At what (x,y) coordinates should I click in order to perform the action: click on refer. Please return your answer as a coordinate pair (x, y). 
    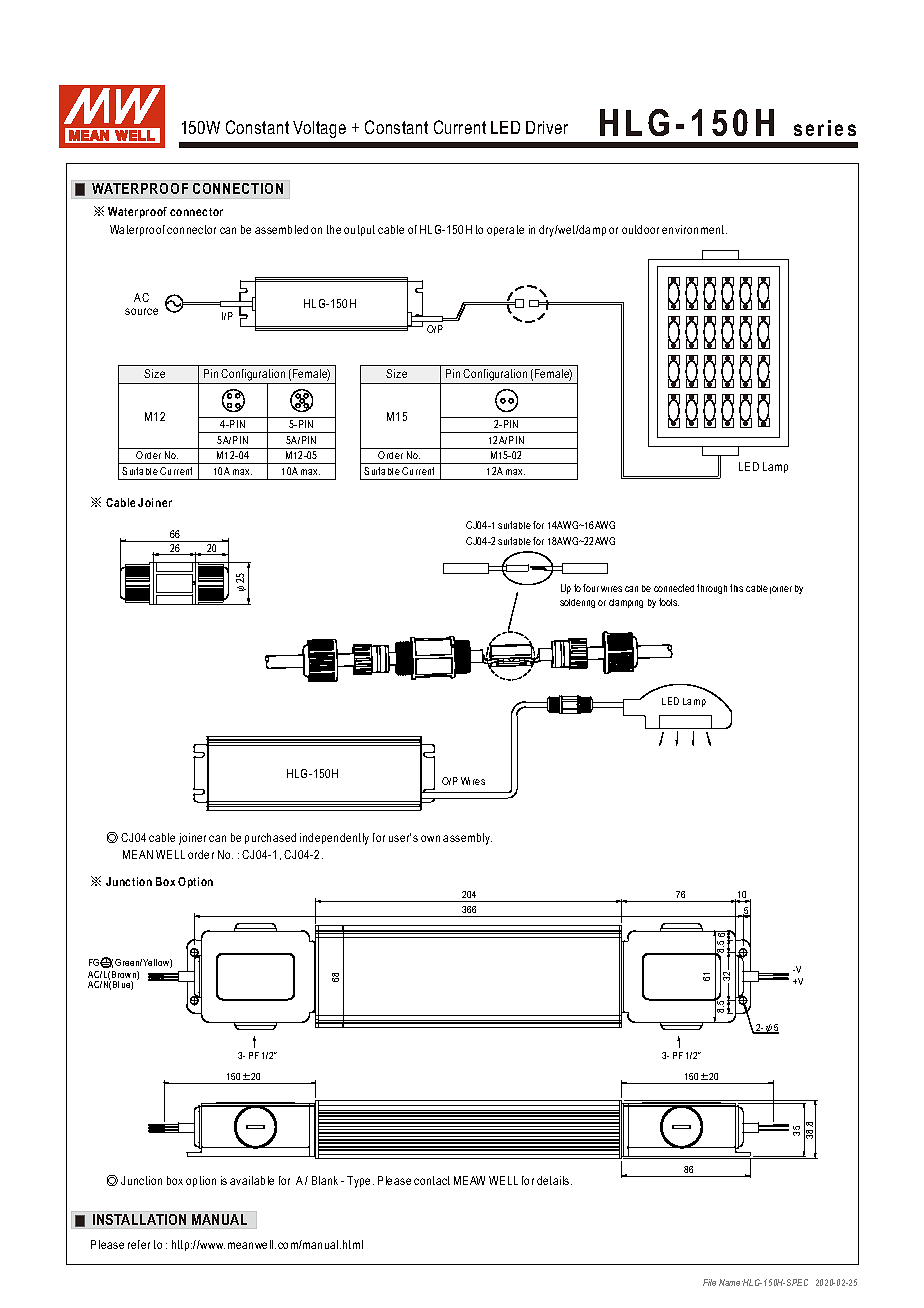
    Looking at the image, I should click on (139, 1244).
